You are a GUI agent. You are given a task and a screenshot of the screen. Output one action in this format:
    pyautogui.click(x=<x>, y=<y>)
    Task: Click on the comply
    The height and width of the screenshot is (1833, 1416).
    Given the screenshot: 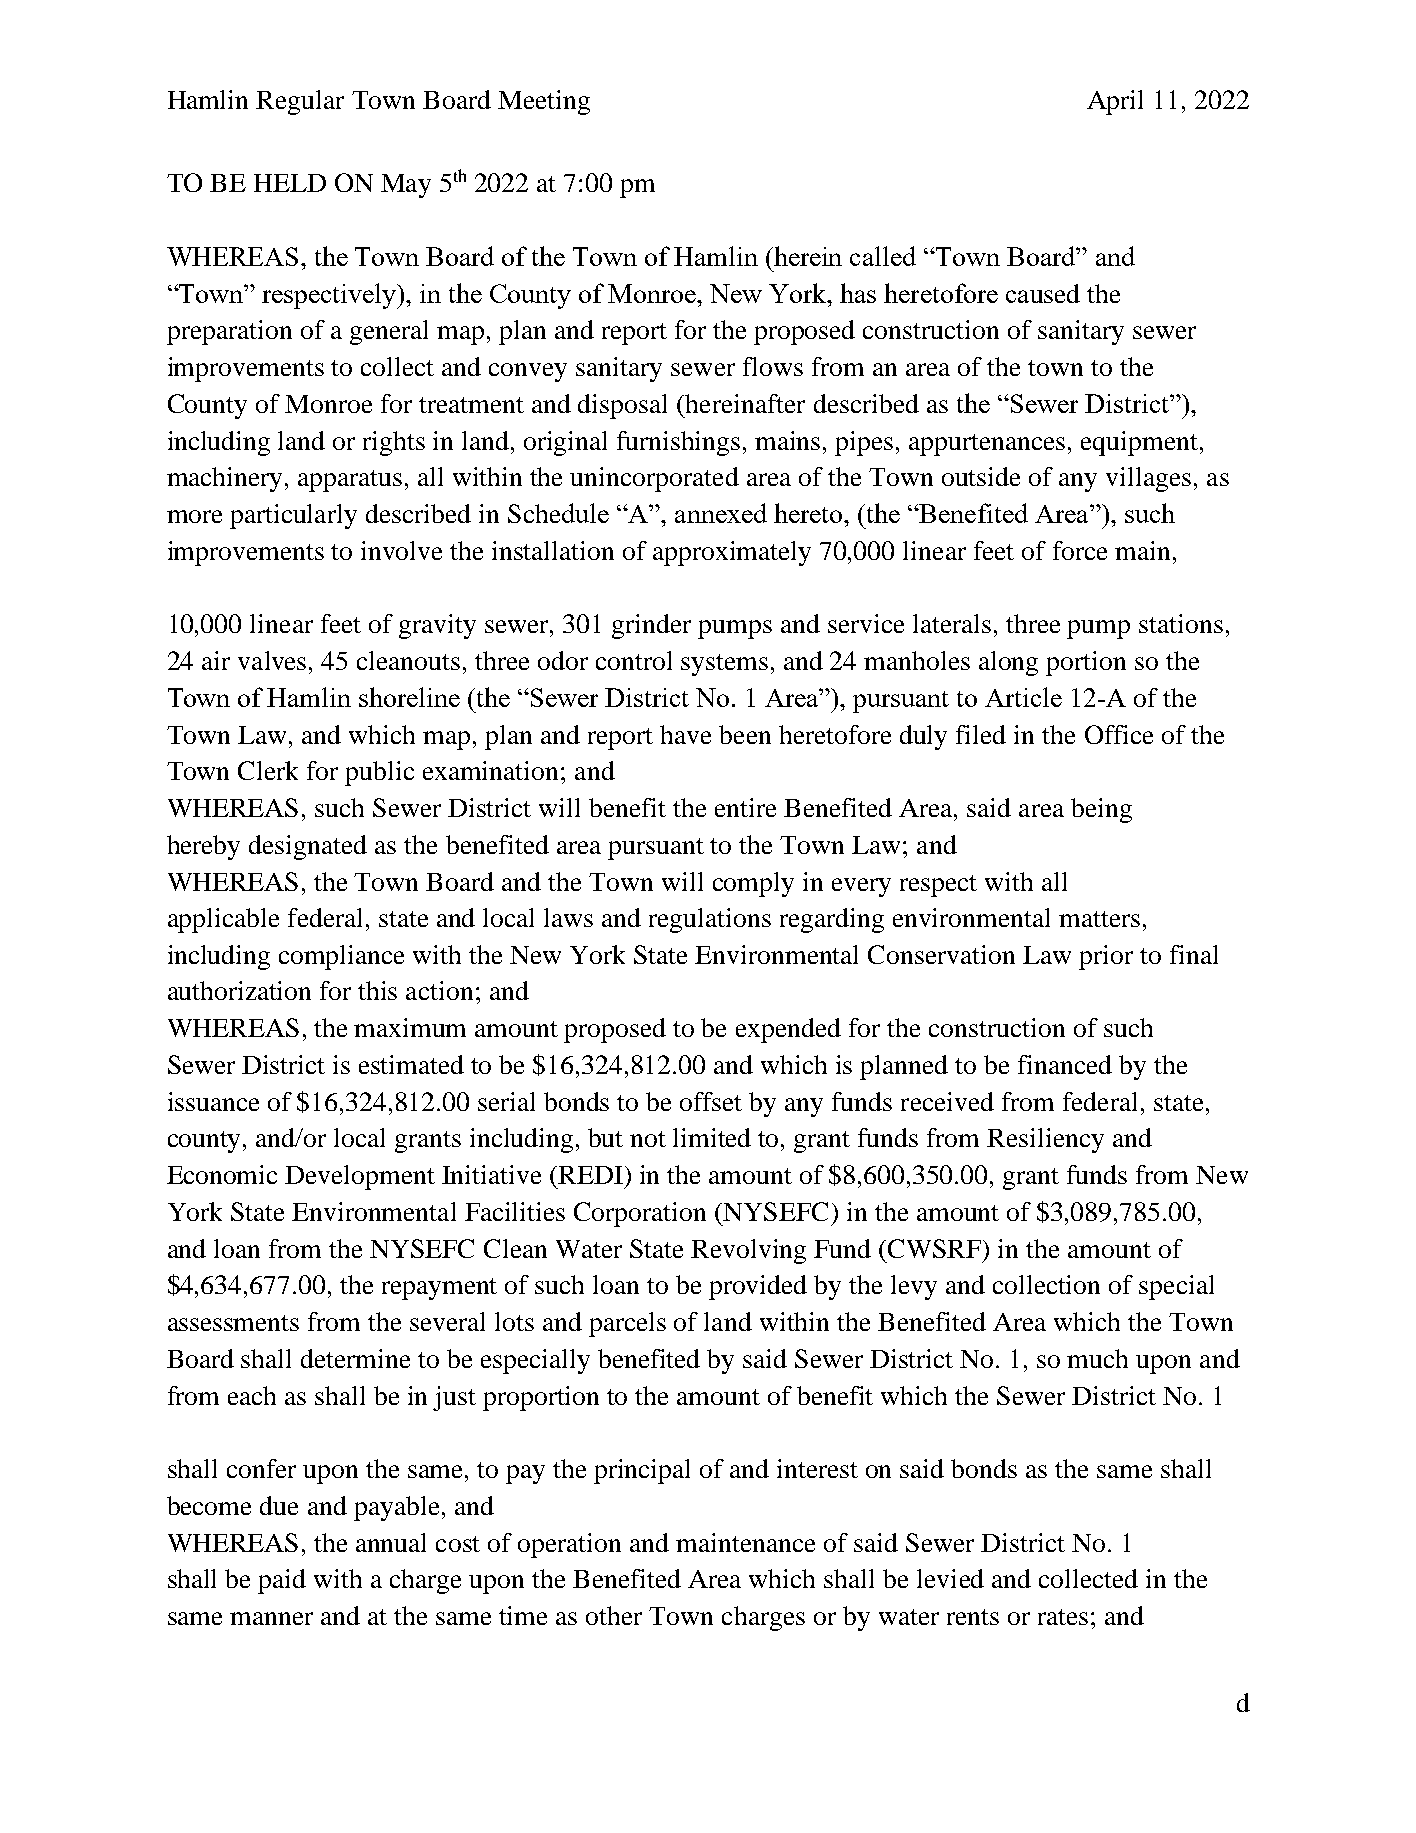 What is the action you would take?
    pyautogui.click(x=753, y=884)
